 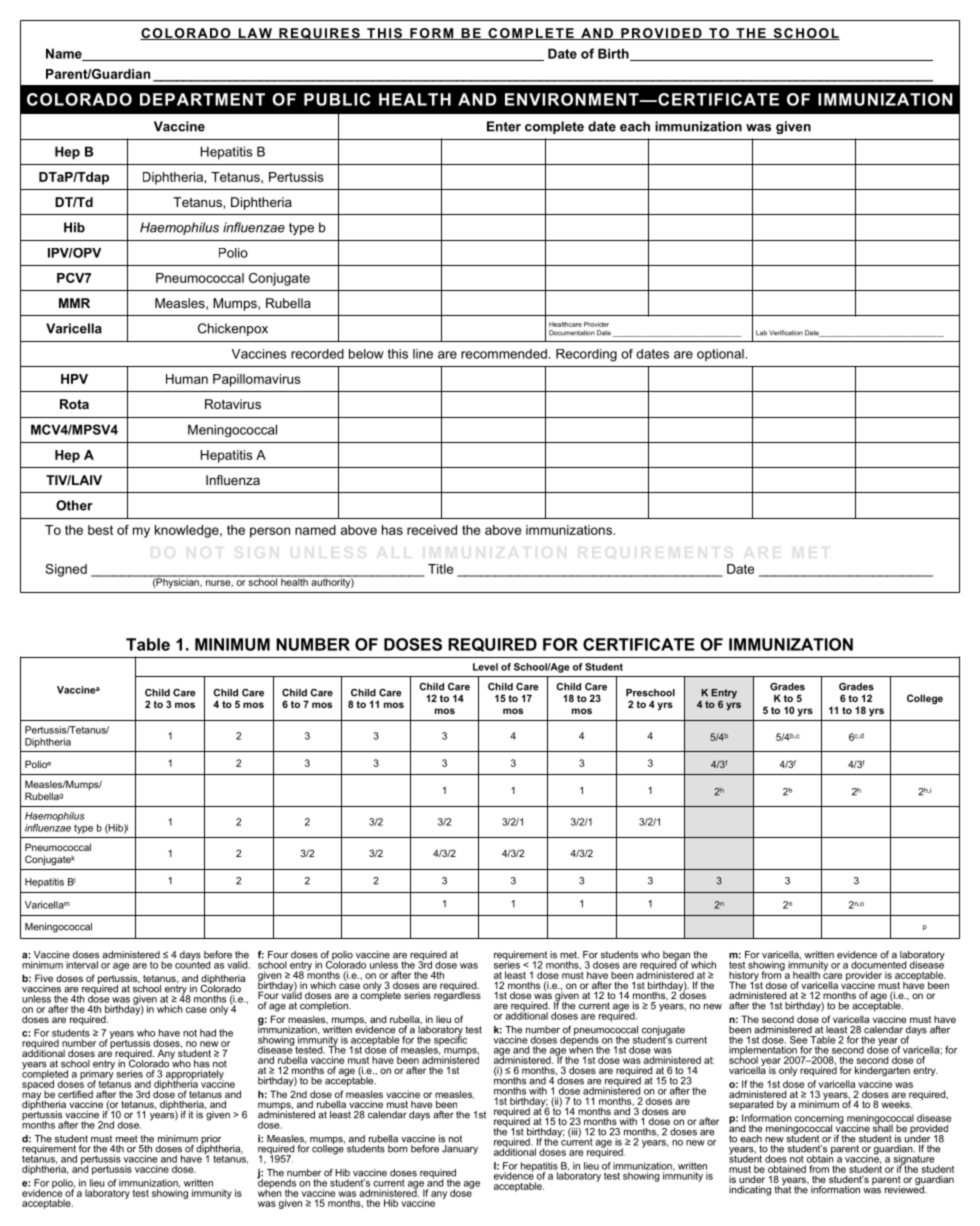 I want to click on DEPARTMENT, so click(x=202, y=99).
